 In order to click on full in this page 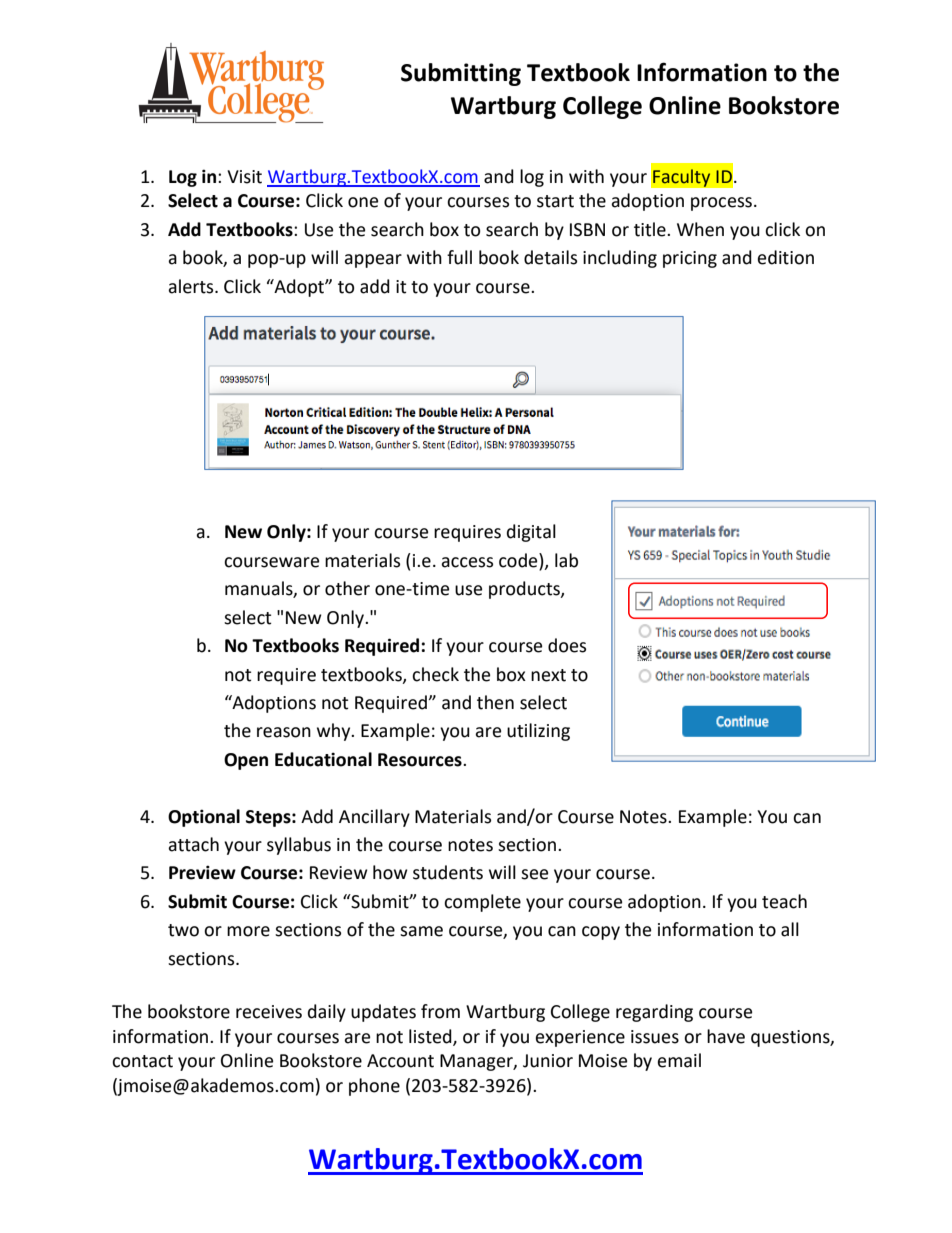, I will do `click(459, 257)`.
